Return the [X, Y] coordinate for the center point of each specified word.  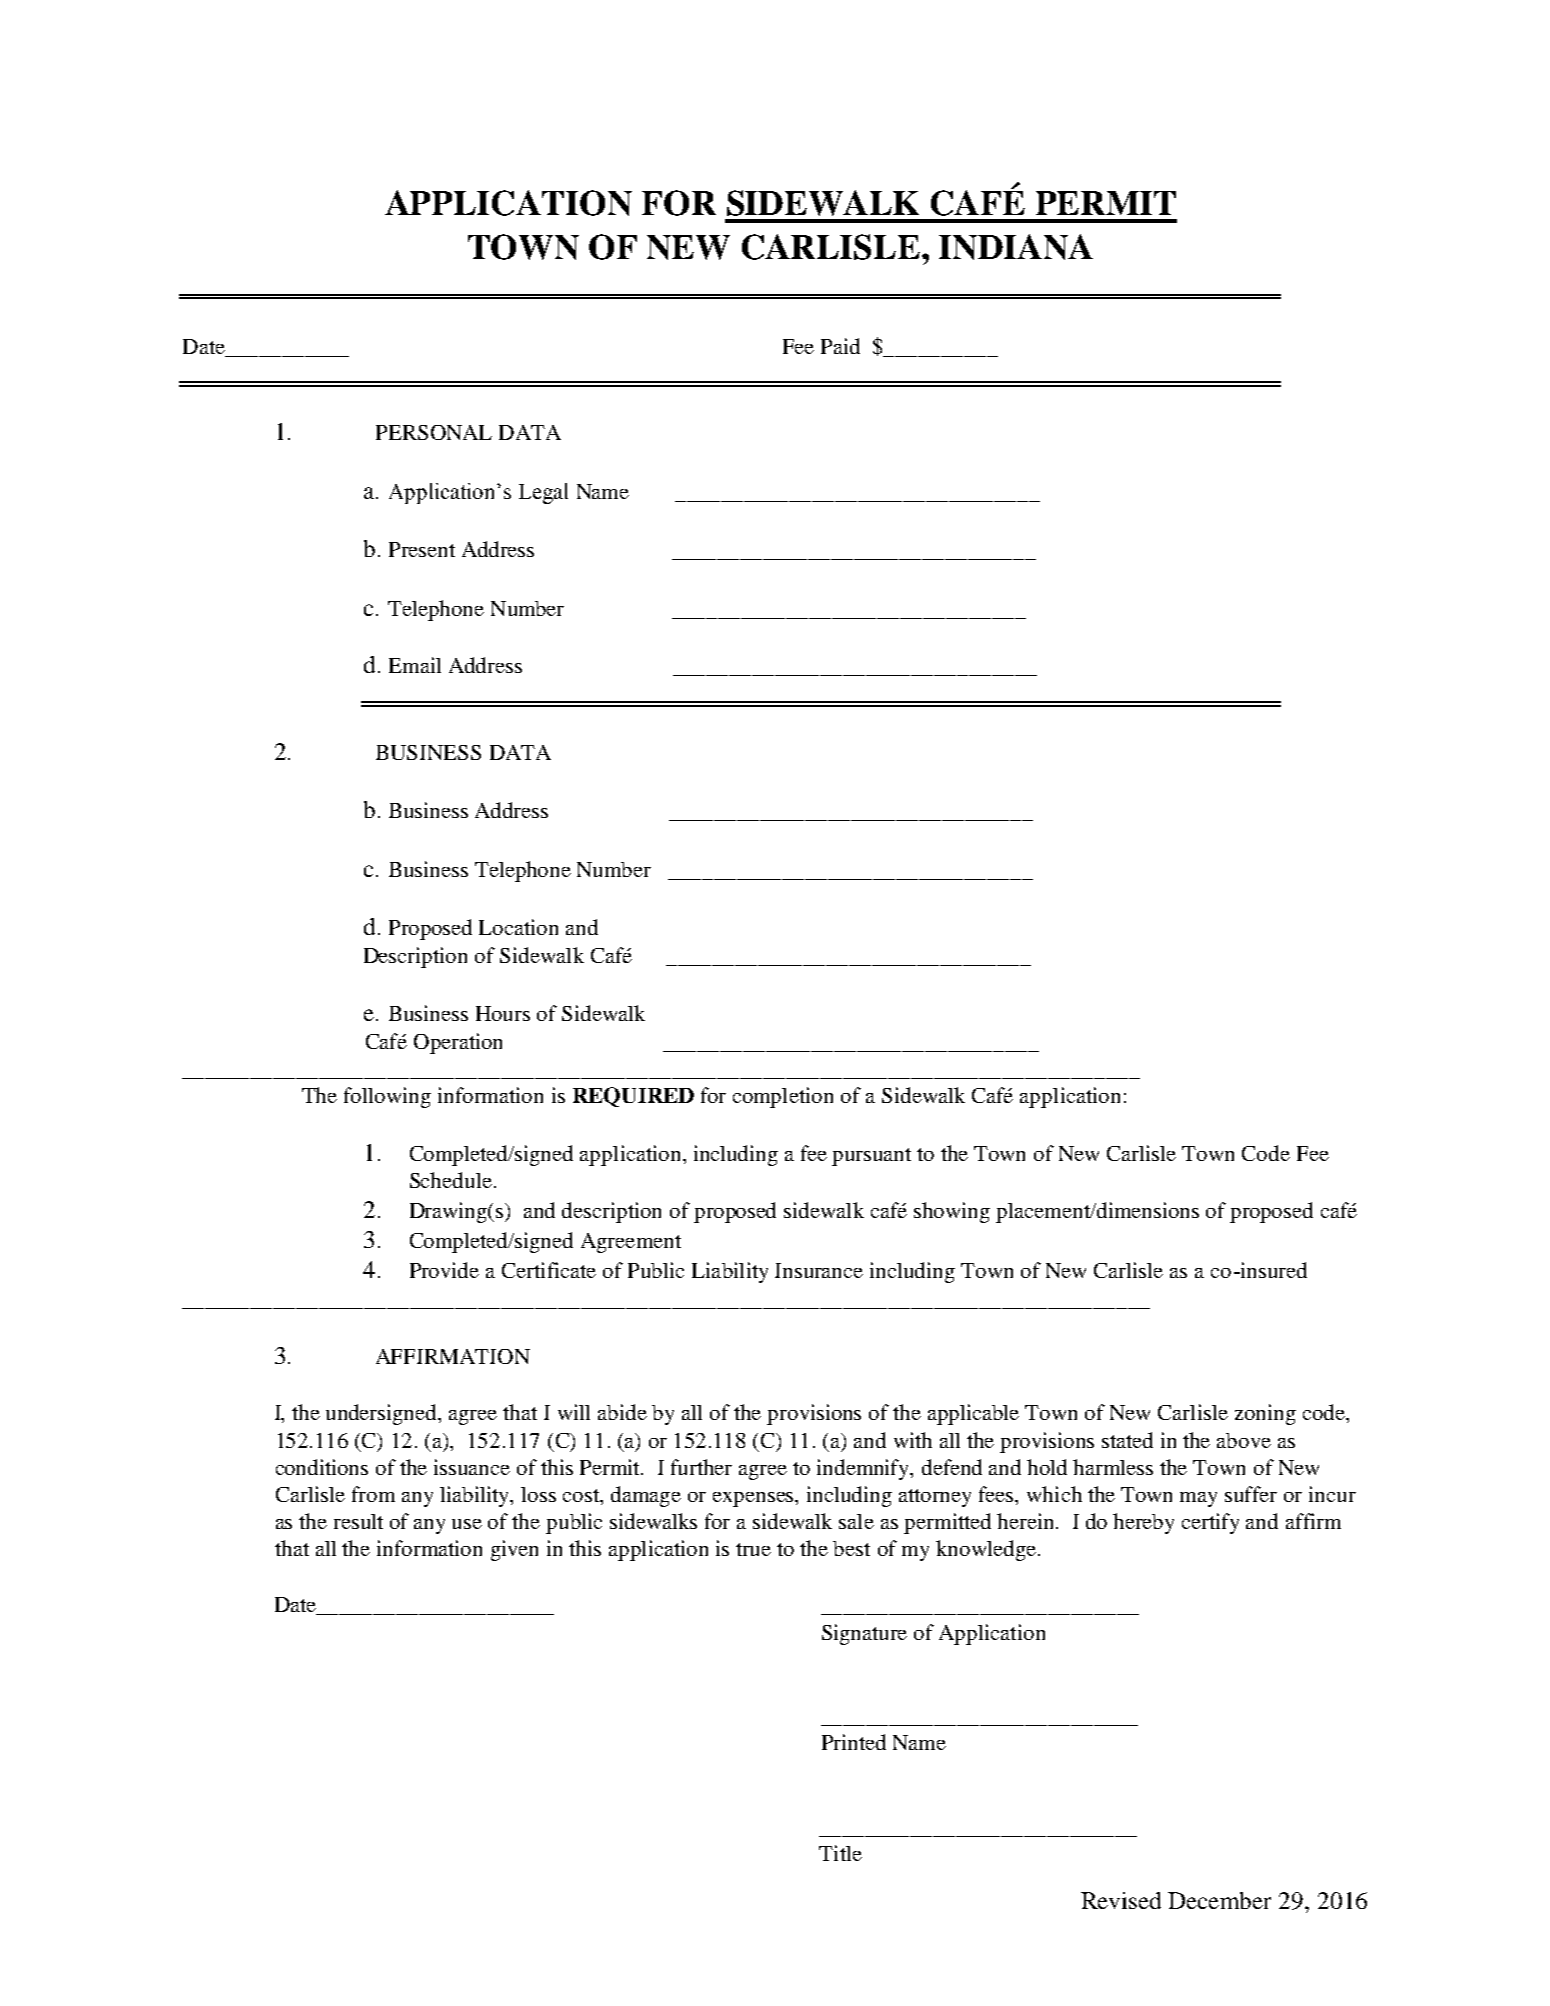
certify [1210, 1523]
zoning [1265, 1414]
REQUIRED [633, 1097]
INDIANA [1016, 247]
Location [518, 927]
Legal [543, 493]
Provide [444, 1270]
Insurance [819, 1270]
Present [422, 549]
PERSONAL [434, 432]
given [514, 1550]
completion [783, 1097]
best [851, 1548]
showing [952, 1212]
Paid [840, 346]
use [467, 1524]
